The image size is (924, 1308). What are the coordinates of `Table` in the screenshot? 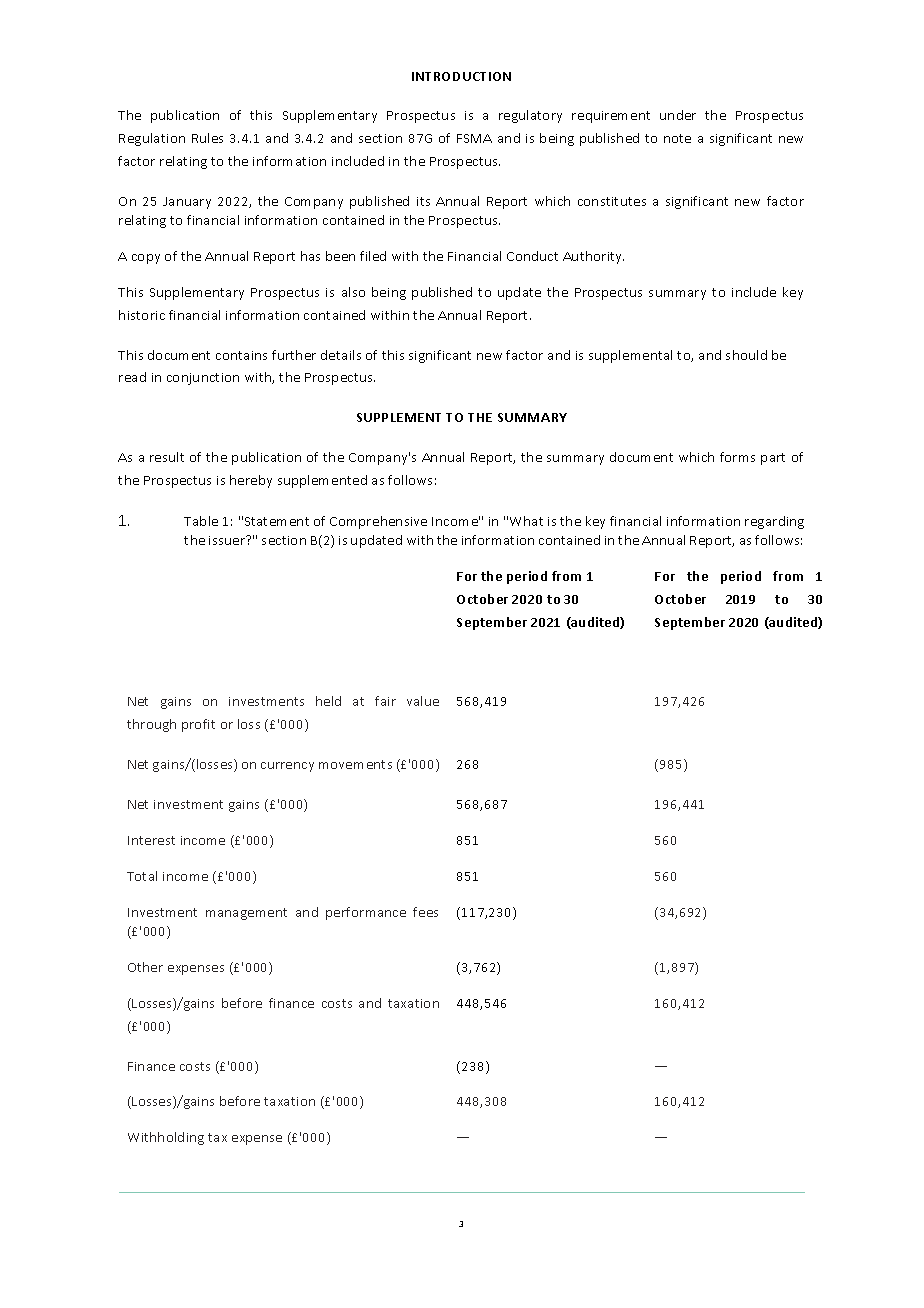 It's located at (201, 521).
